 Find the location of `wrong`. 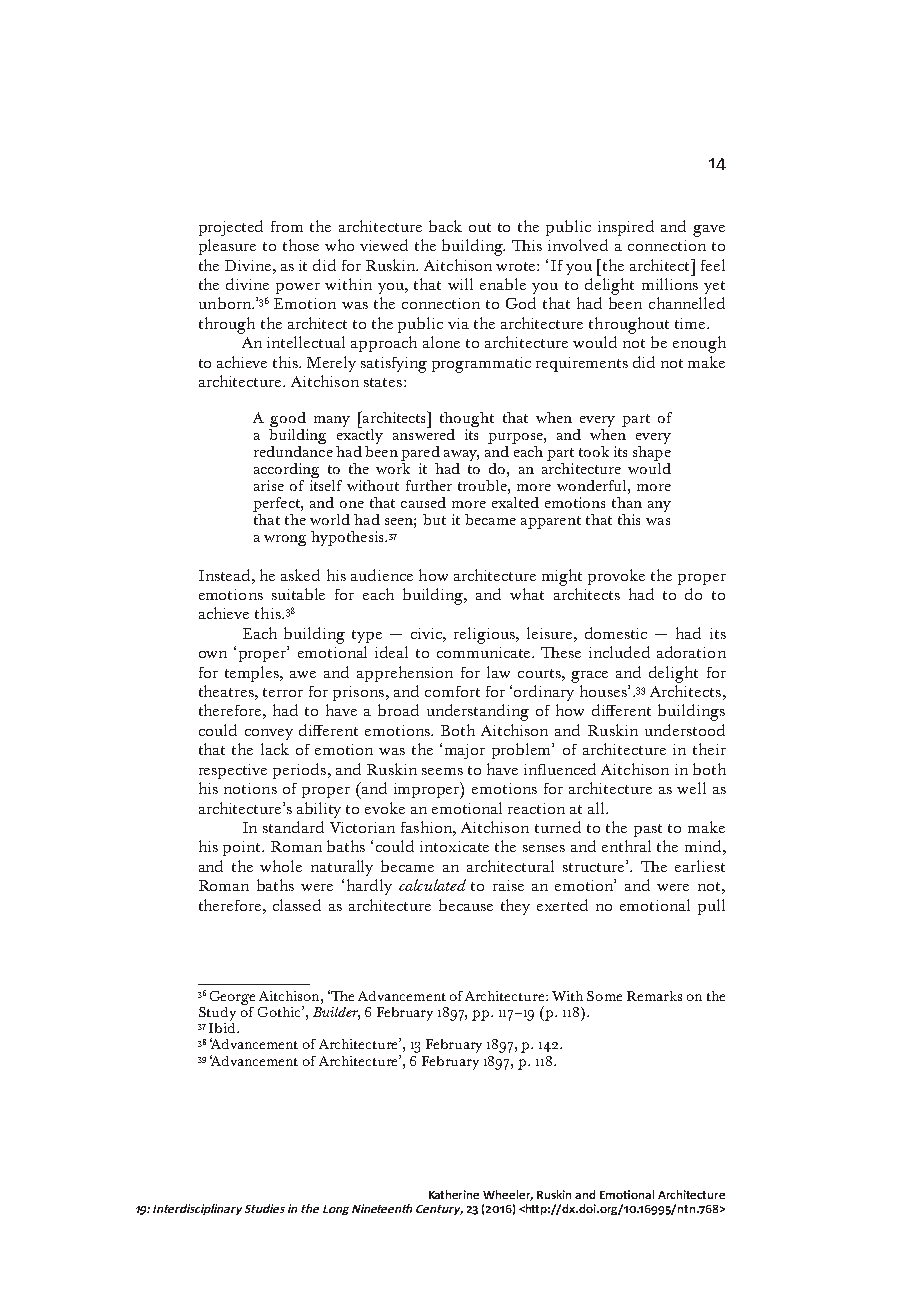

wrong is located at coordinates (285, 540).
